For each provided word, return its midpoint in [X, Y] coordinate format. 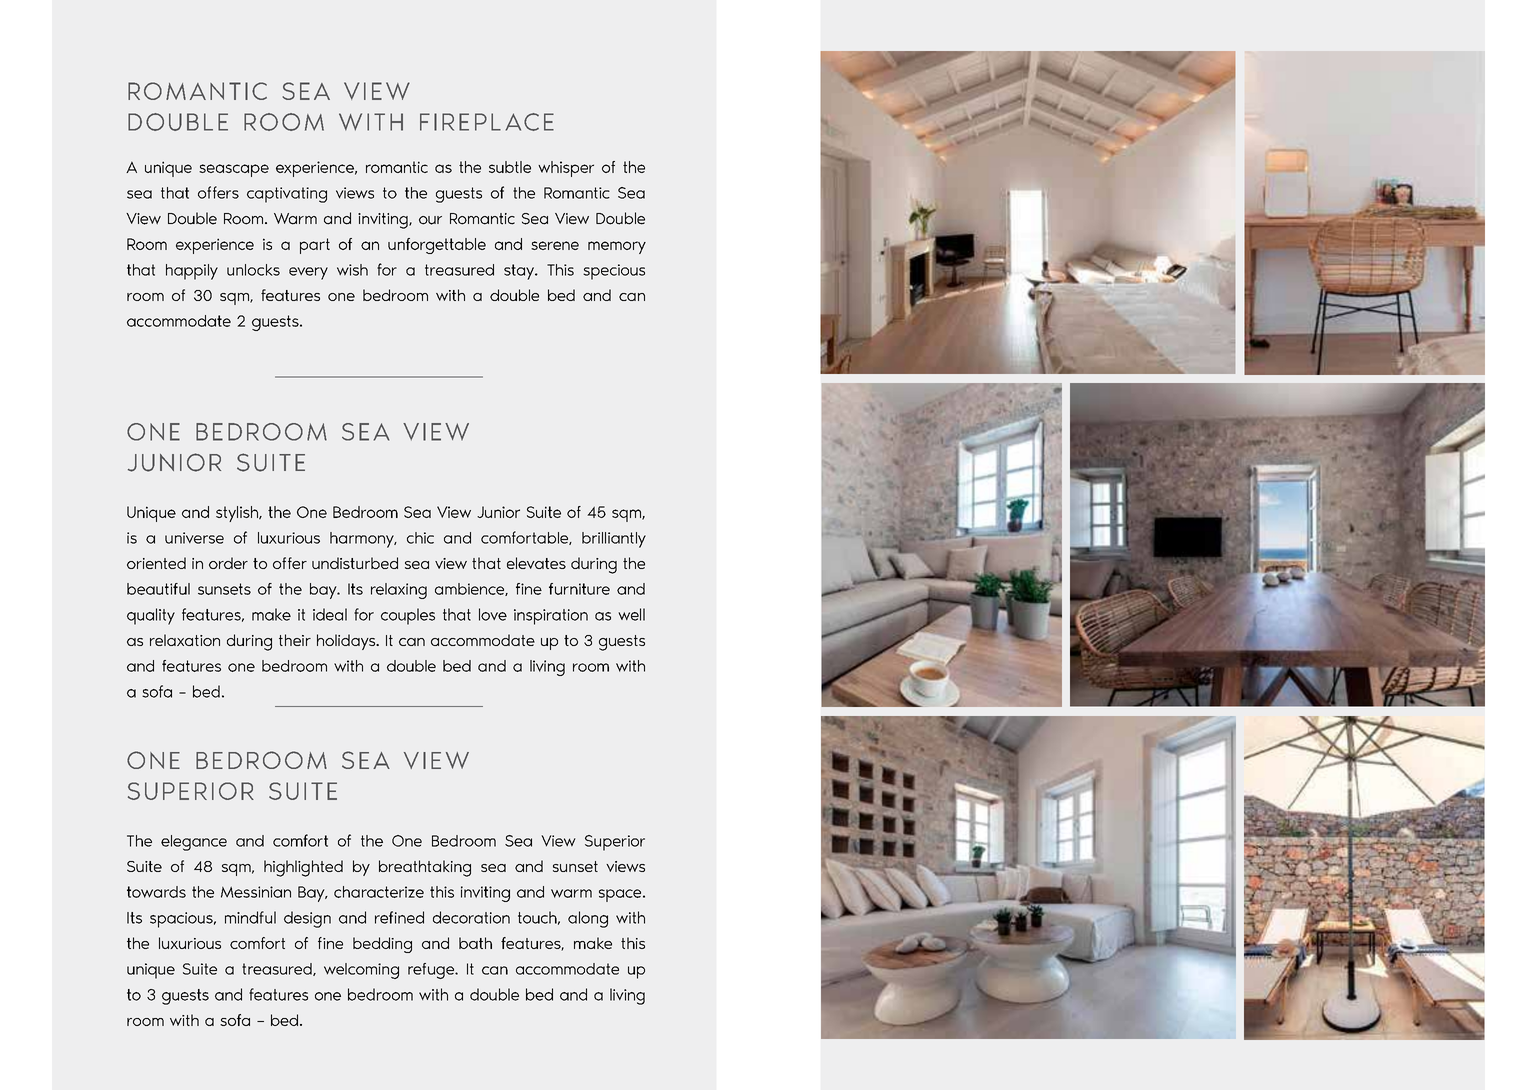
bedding [382, 945]
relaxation [185, 640]
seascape [234, 170]
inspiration [551, 617]
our [430, 220]
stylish [238, 514]
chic [420, 538]
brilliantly [614, 540]
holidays [347, 642]
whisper [566, 169]
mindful [250, 917]
